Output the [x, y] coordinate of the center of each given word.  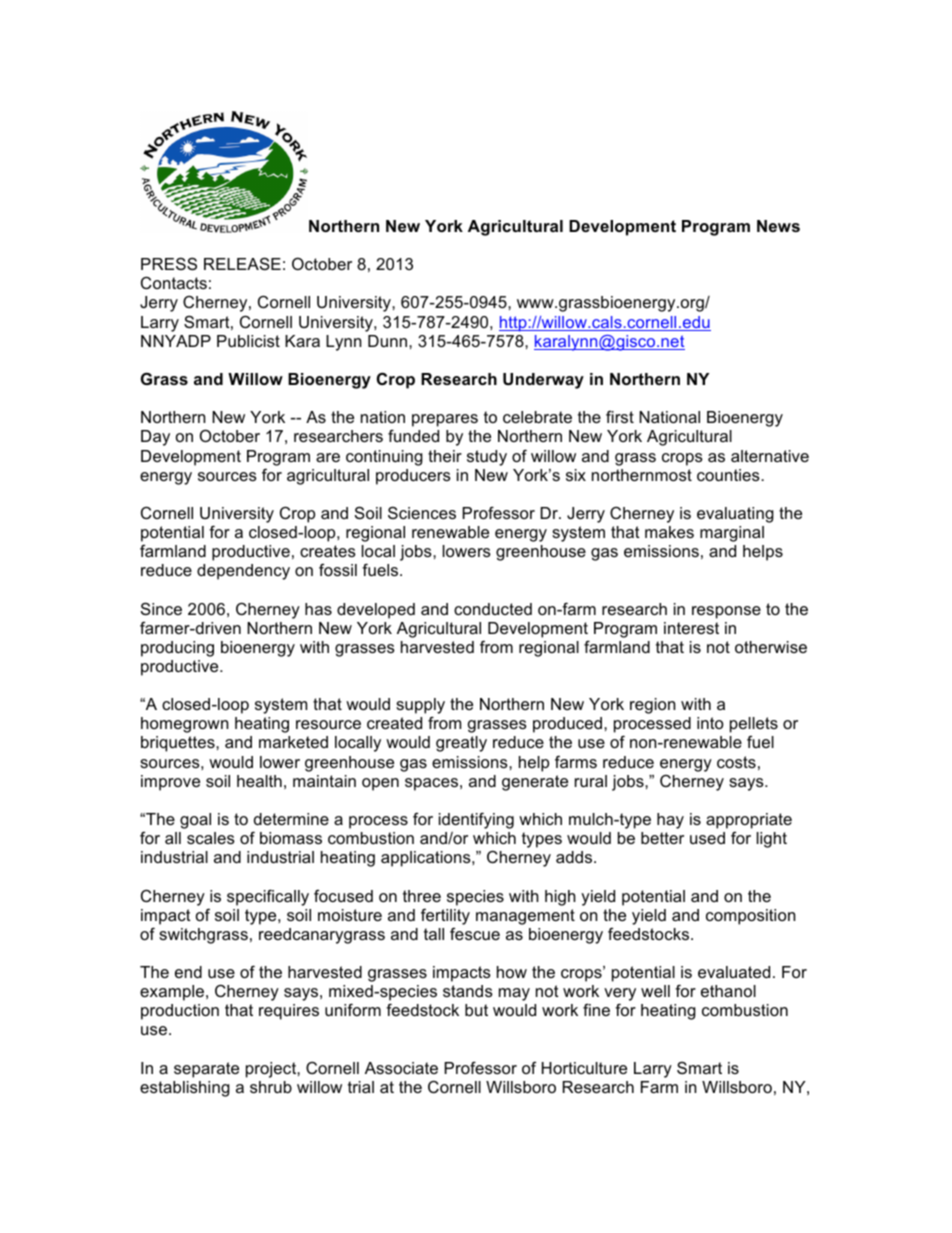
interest [691, 628]
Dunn [389, 341]
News [778, 226]
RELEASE [242, 263]
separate [206, 1070]
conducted [493, 609]
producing [177, 649]
